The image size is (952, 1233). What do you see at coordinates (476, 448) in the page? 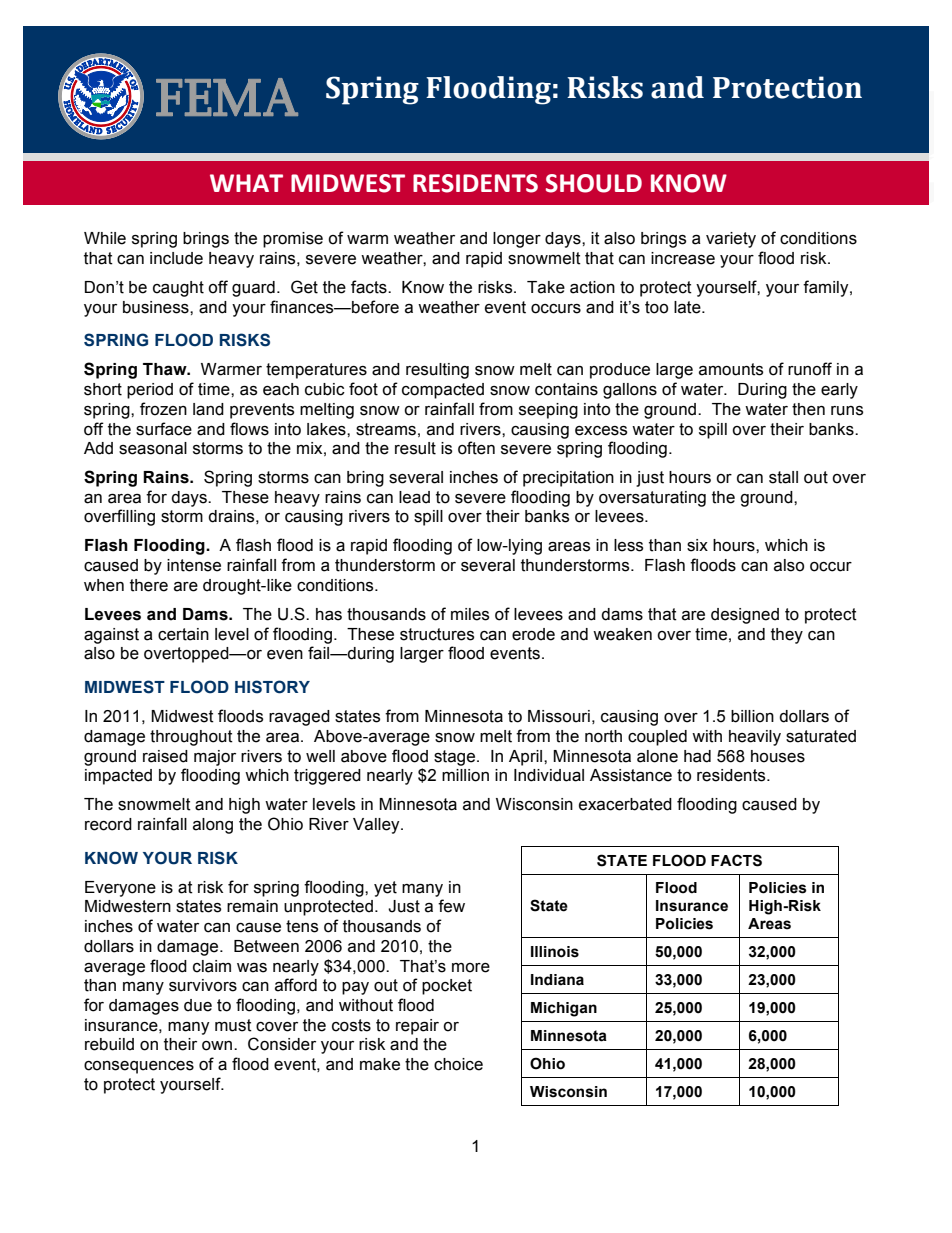
I see `often` at bounding box center [476, 448].
